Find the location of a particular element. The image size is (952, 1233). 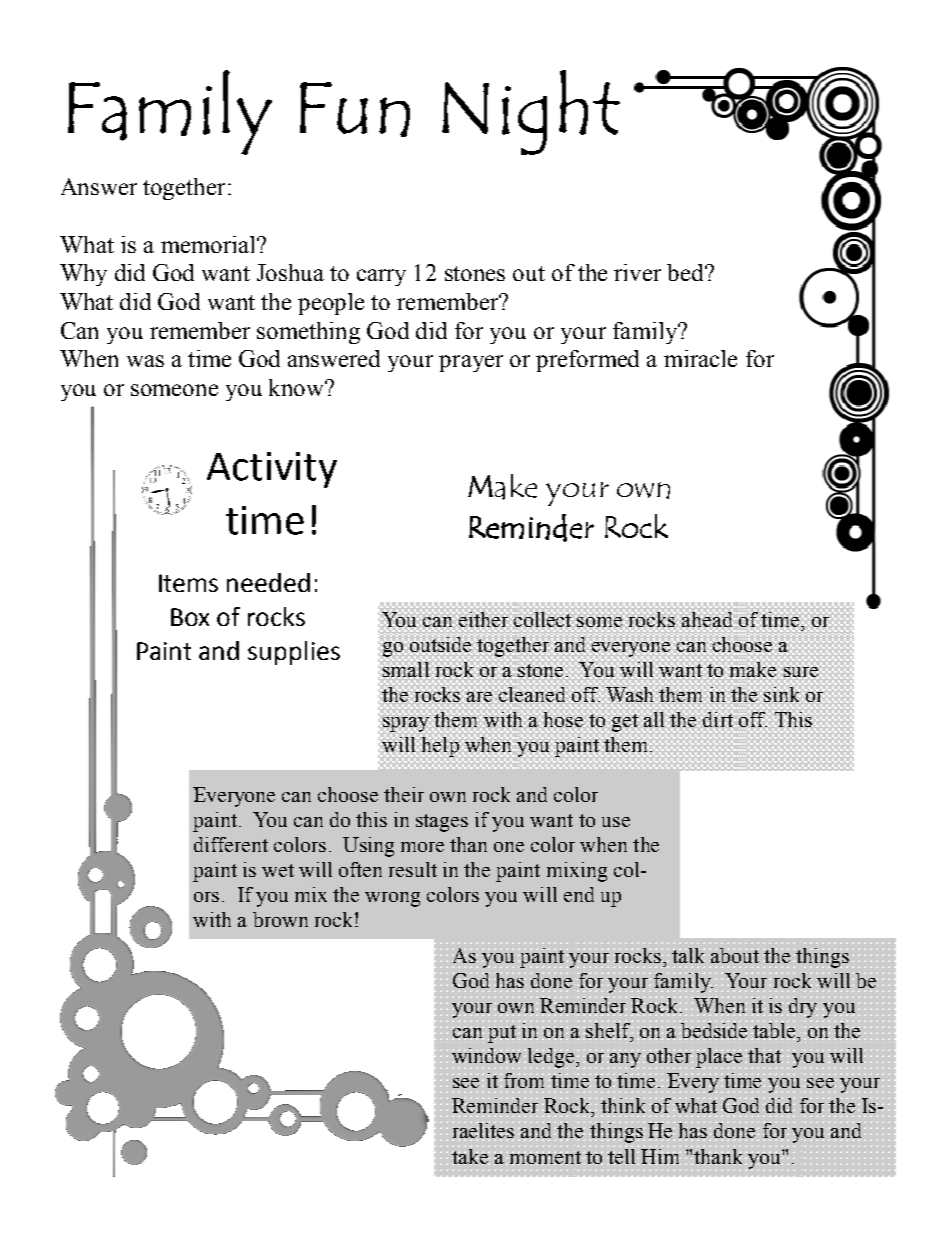

brown is located at coordinates (280, 919).
